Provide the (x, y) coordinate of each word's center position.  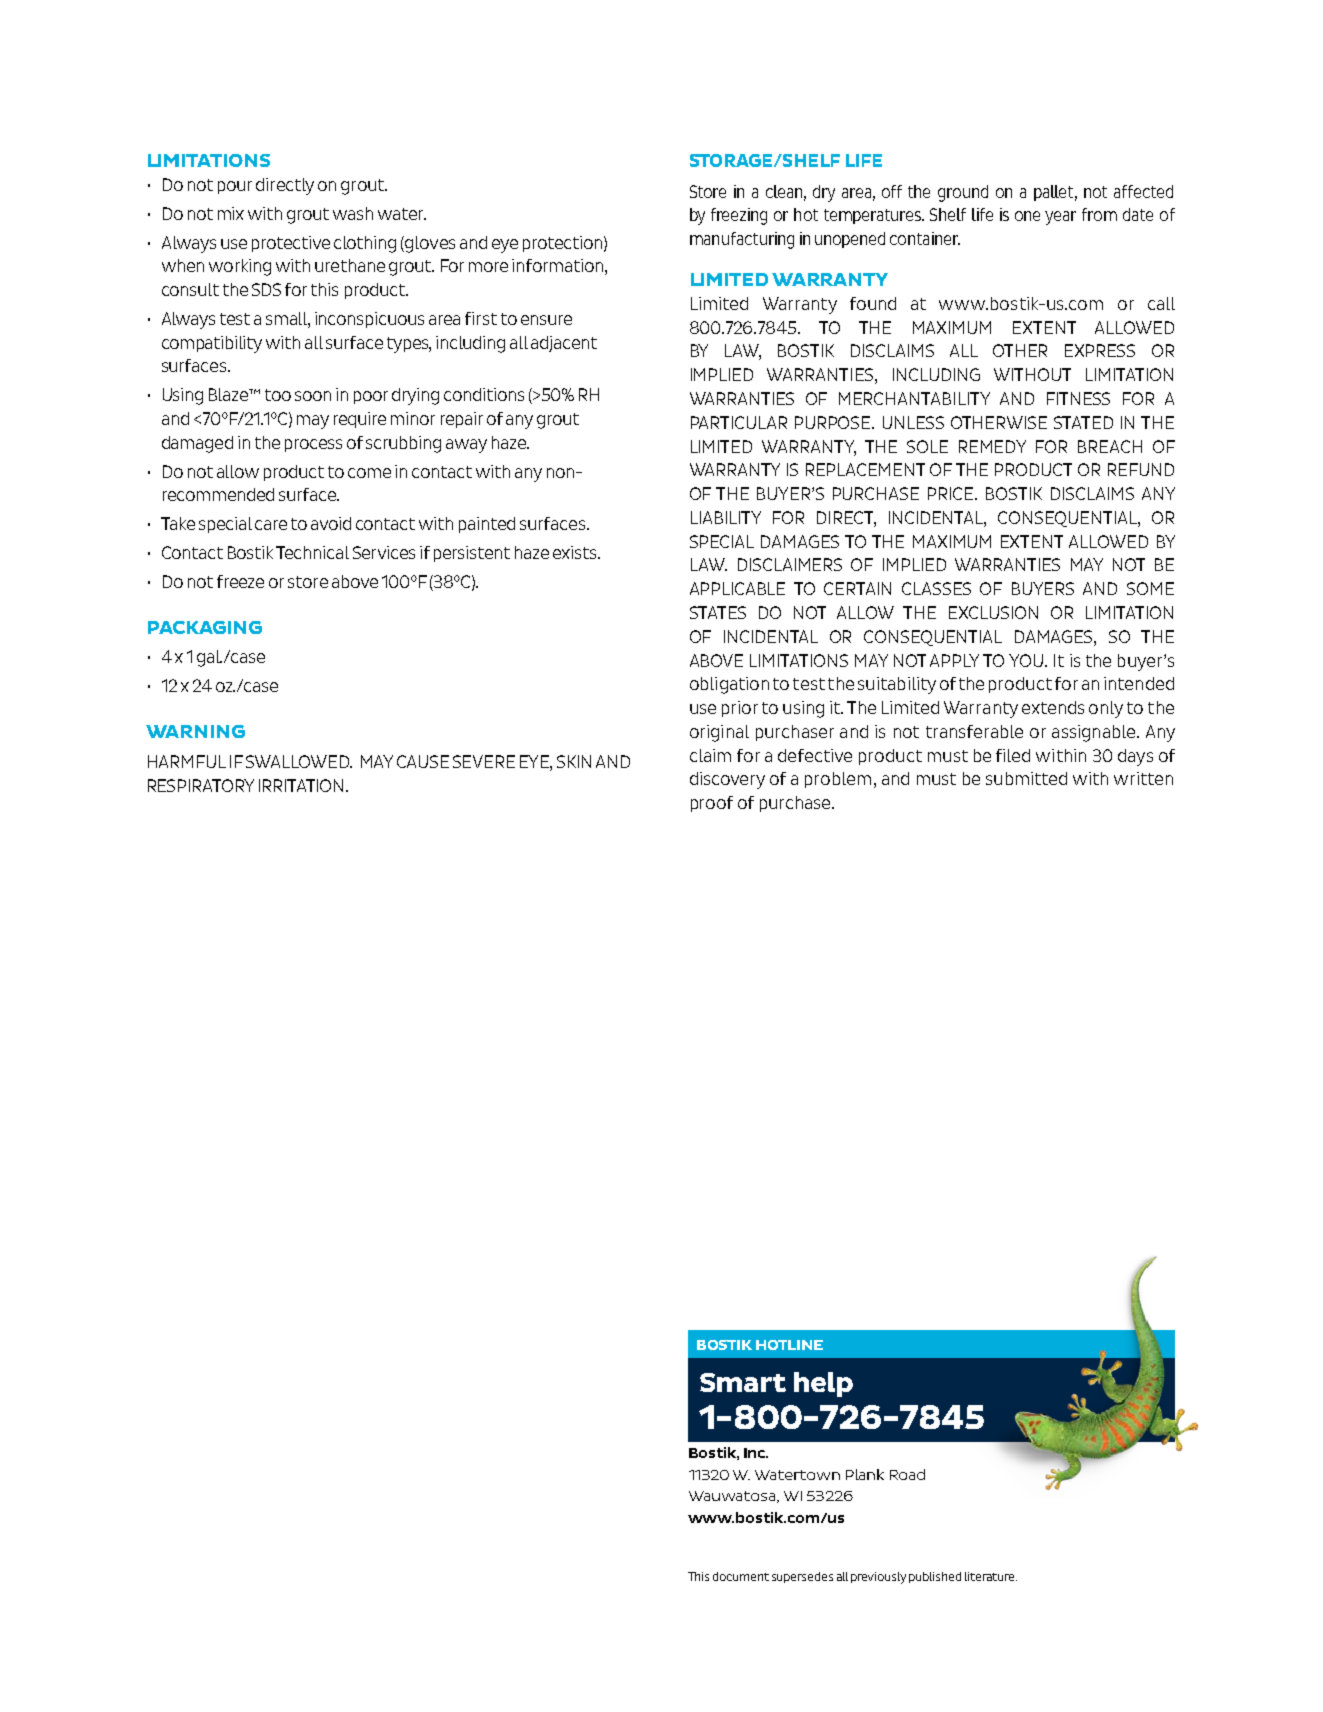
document (741, 1576)
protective (291, 244)
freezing (739, 216)
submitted (1026, 778)
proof (712, 804)
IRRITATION (303, 785)
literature (991, 1576)
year (1060, 218)
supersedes (802, 1577)
